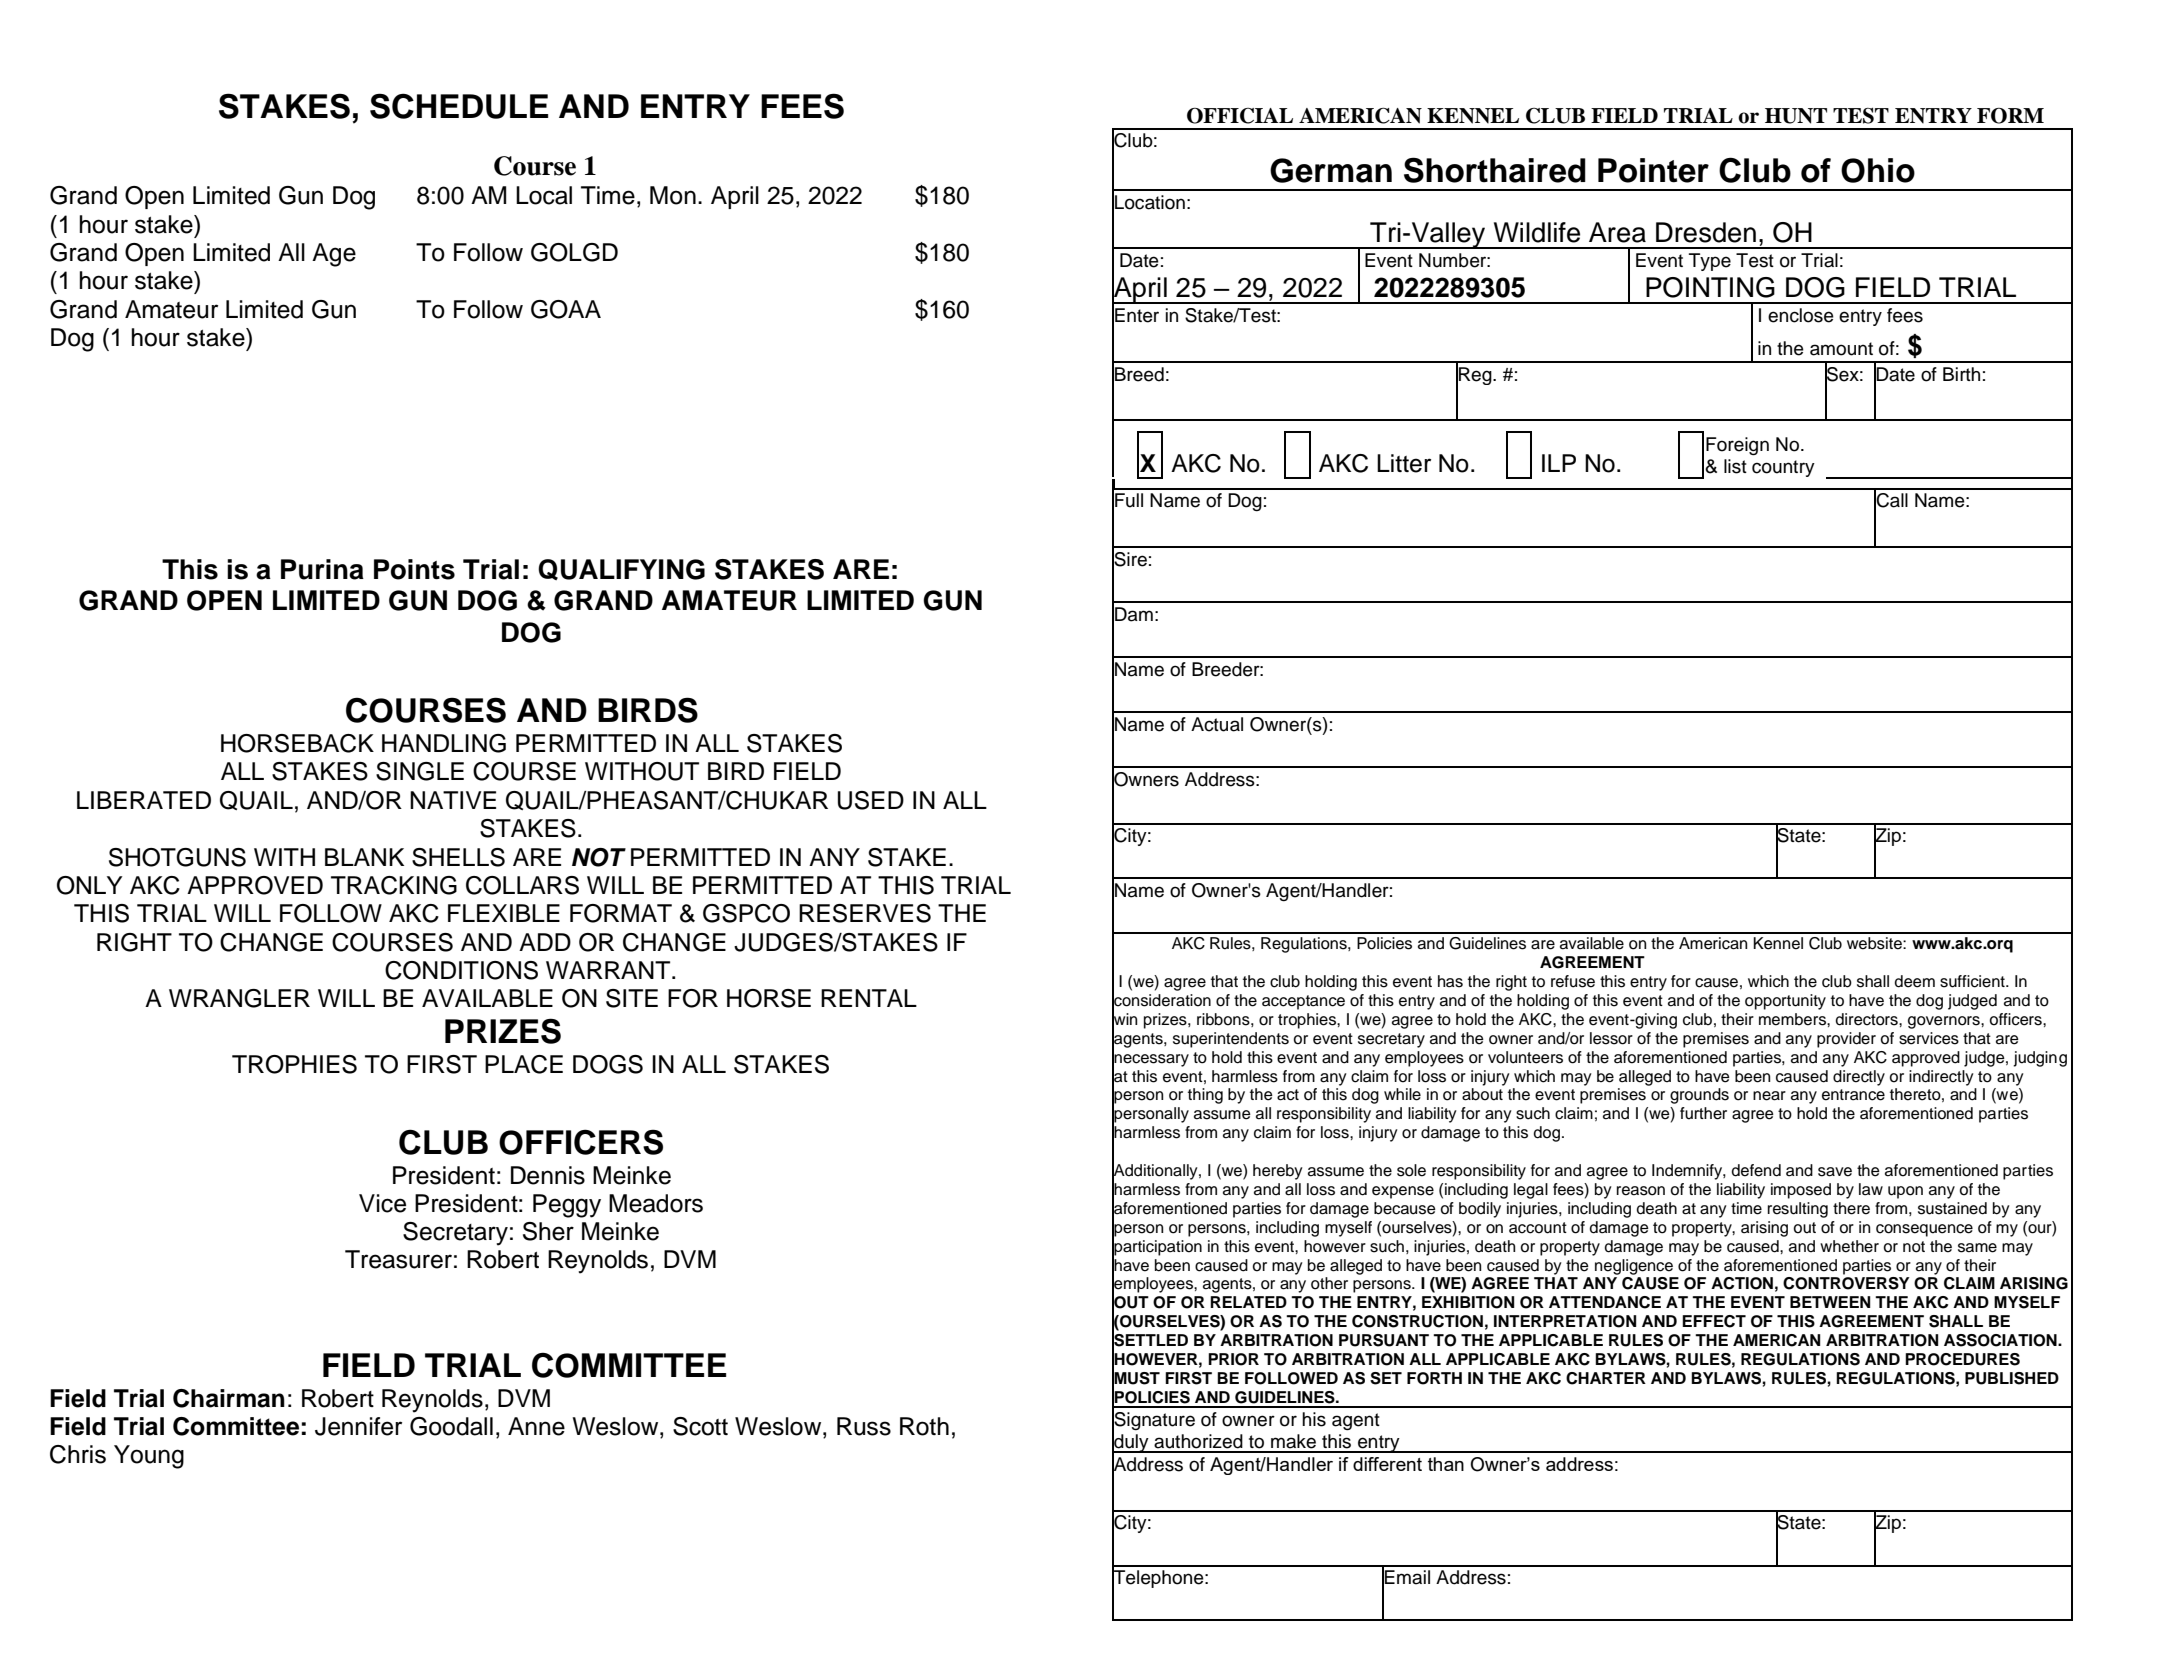 The height and width of the screenshot is (1675, 2167). I want to click on RENTAL, so click(869, 998).
